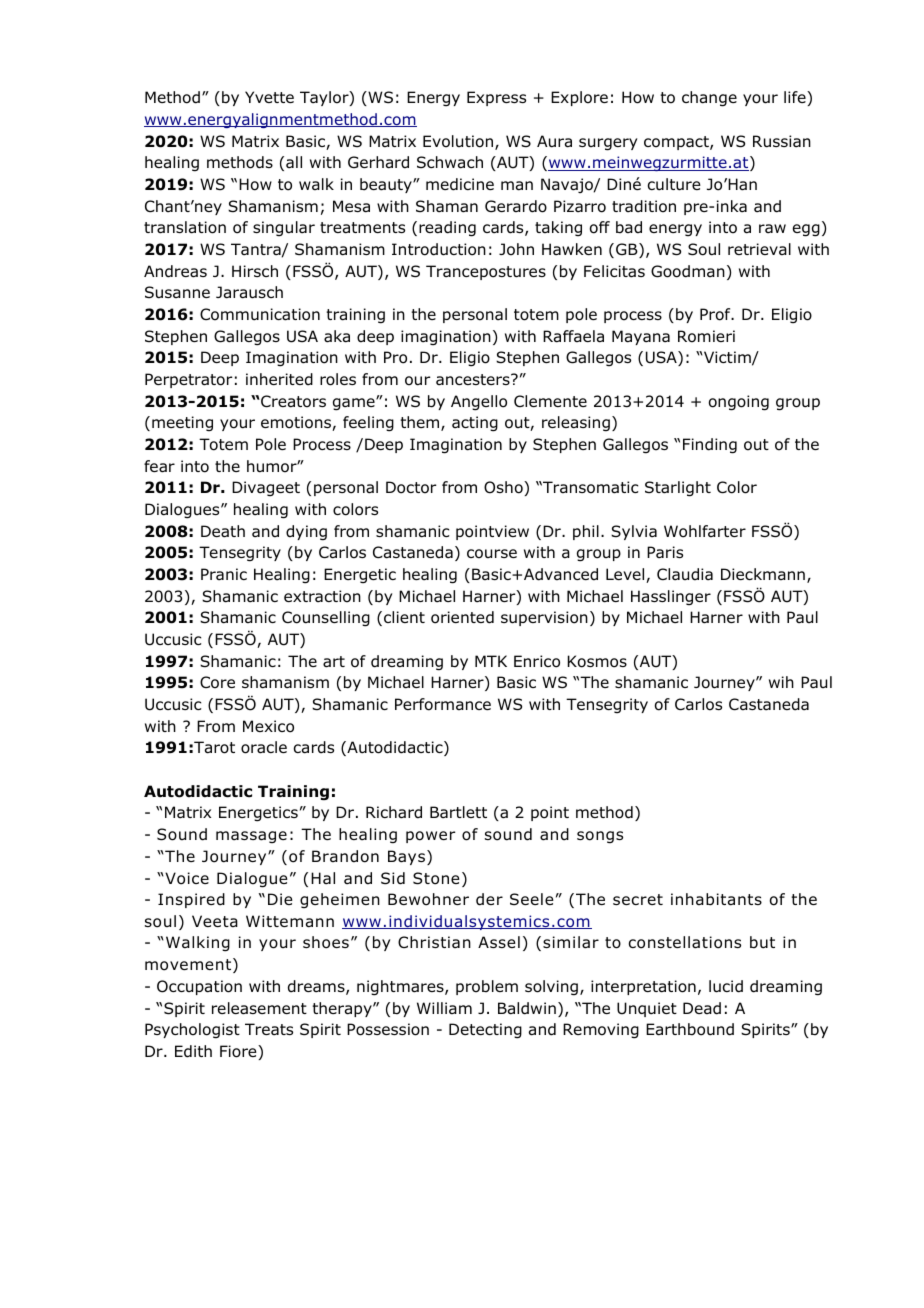  What do you see at coordinates (485, 1031) in the screenshot?
I see `Detecting` at bounding box center [485, 1031].
